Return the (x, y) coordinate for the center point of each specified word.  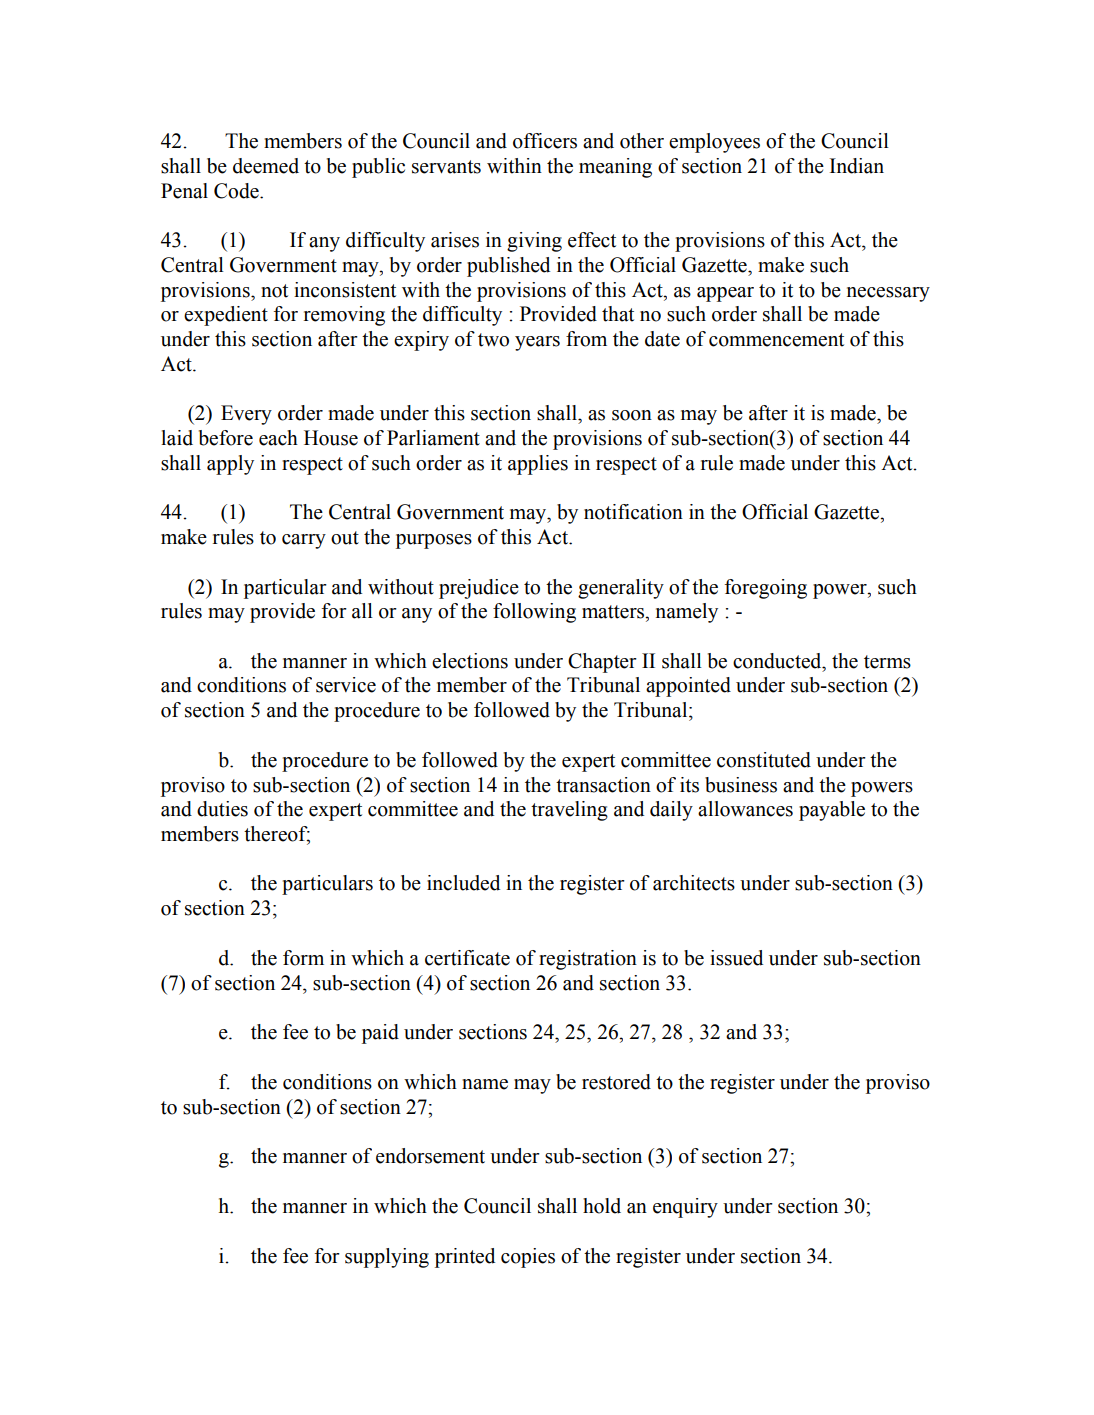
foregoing (766, 589)
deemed (266, 166)
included (463, 883)
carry (304, 541)
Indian (857, 166)
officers (545, 141)
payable (832, 811)
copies (528, 1258)
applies (538, 465)
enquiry (685, 1208)
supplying (387, 1258)
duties (222, 809)
